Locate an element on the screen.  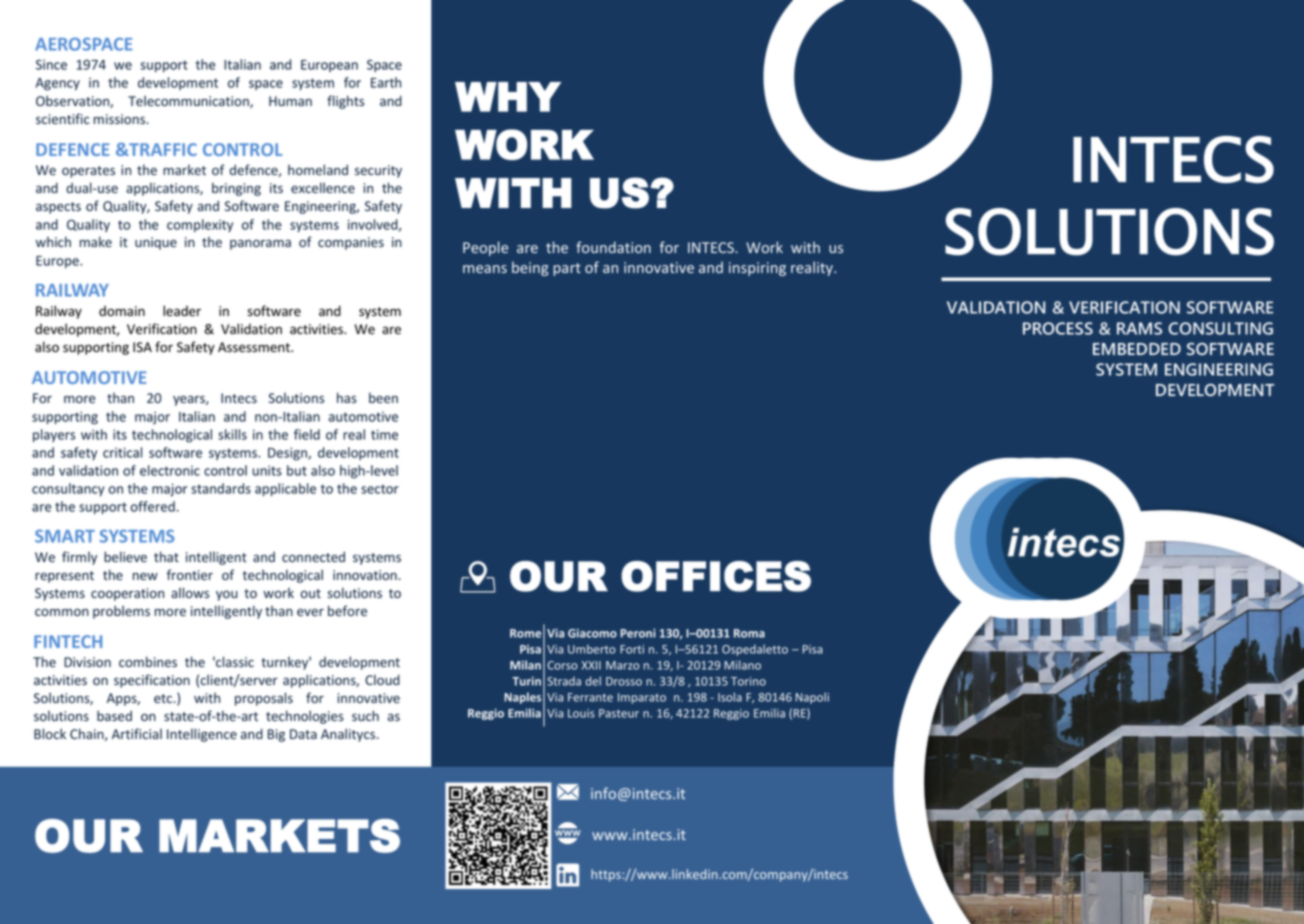
OFFICES is located at coordinates (716, 576).
